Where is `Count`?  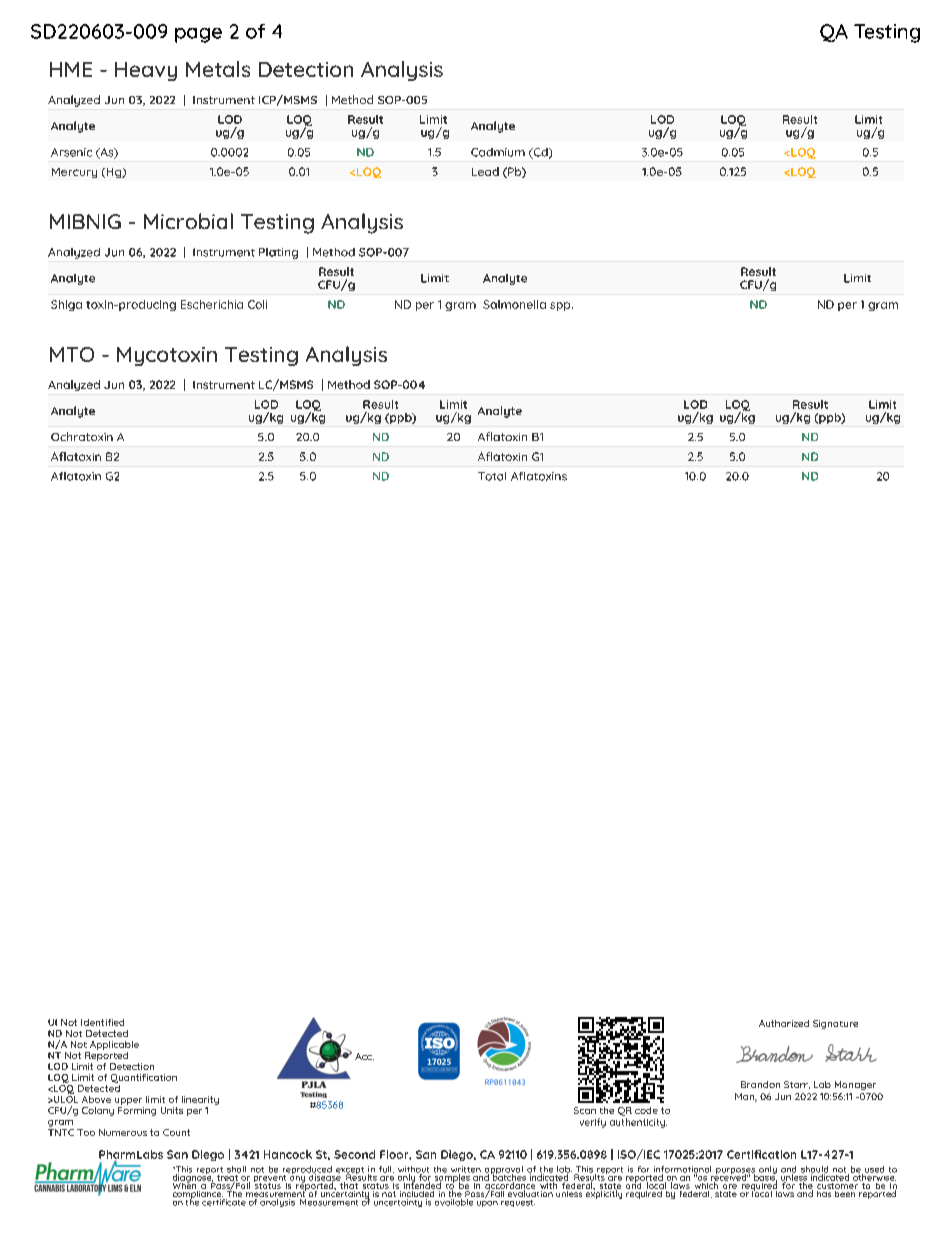 Count is located at coordinates (176, 1132).
